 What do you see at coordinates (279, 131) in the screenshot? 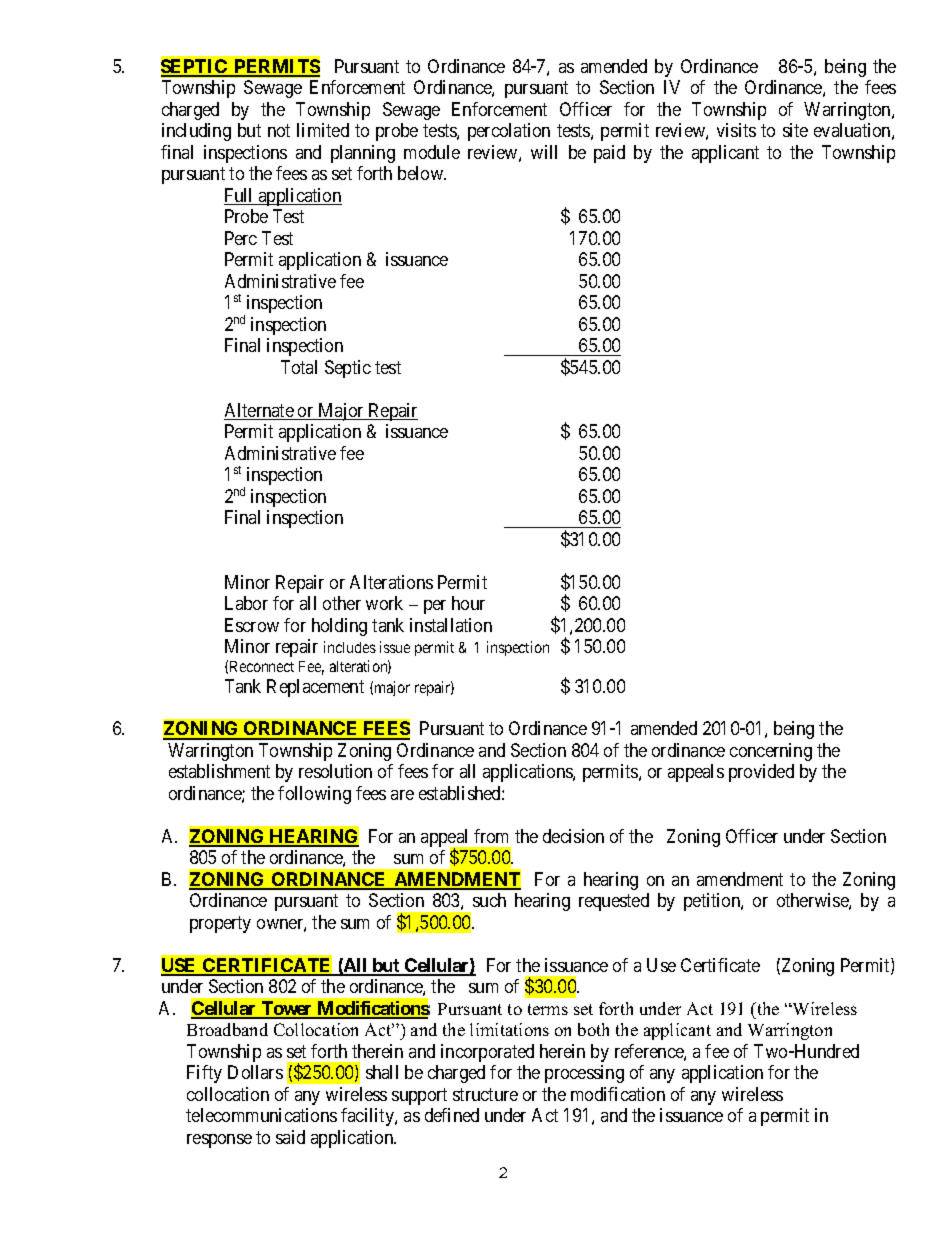
I see `not` at bounding box center [279, 131].
